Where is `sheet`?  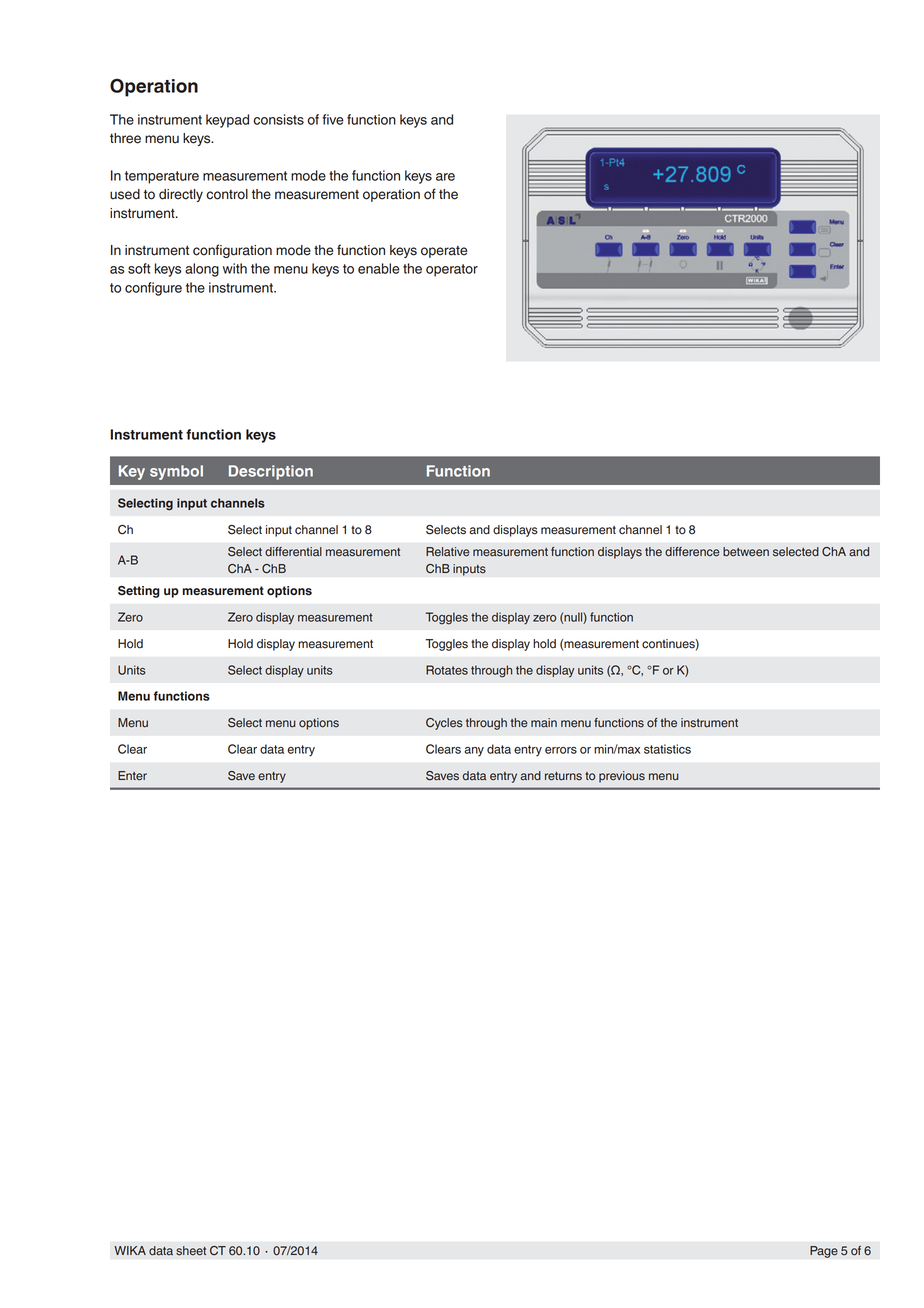 sheet is located at coordinates (191, 1251).
